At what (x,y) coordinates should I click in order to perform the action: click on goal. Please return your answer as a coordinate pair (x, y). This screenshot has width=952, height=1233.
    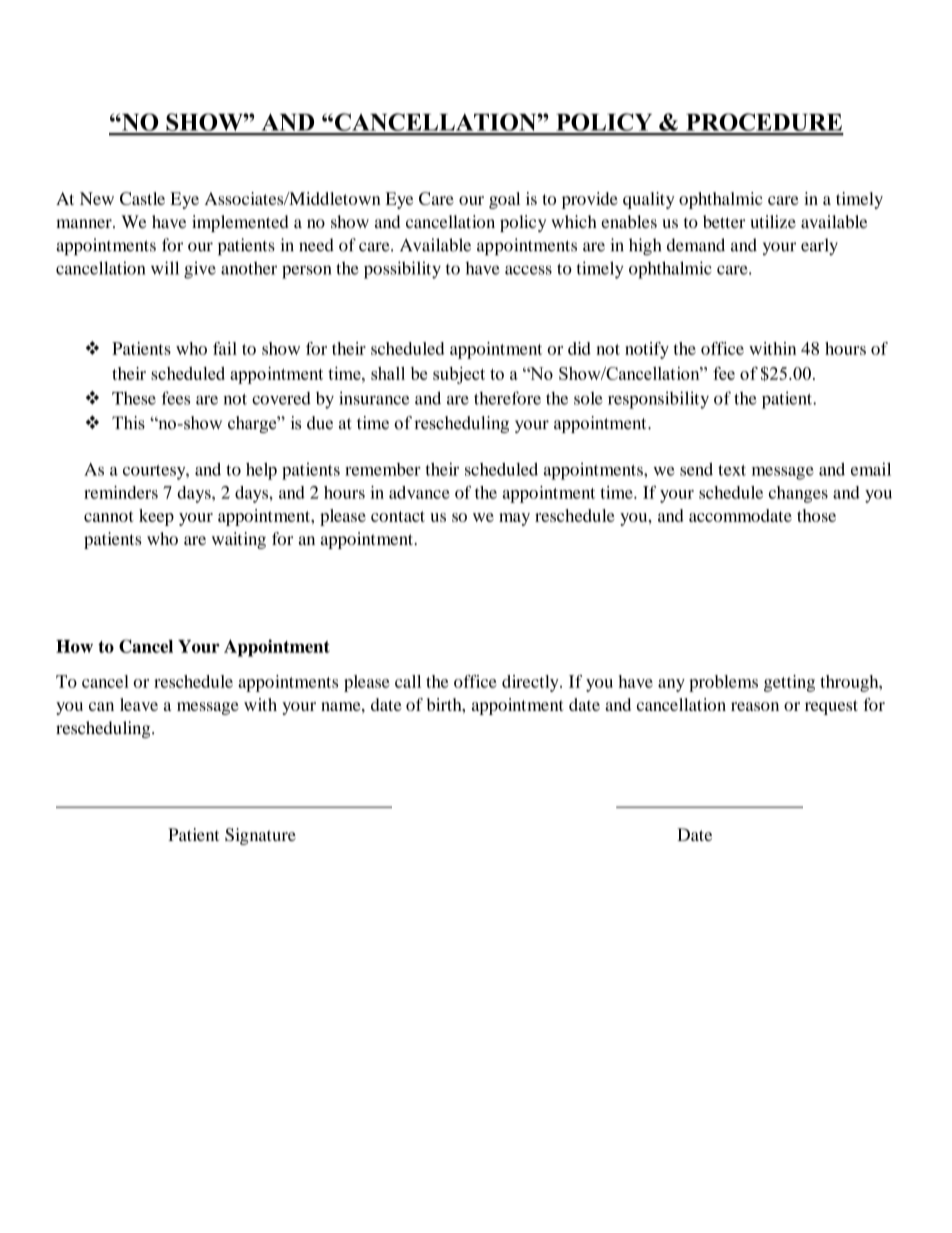
    Looking at the image, I should click on (504, 200).
